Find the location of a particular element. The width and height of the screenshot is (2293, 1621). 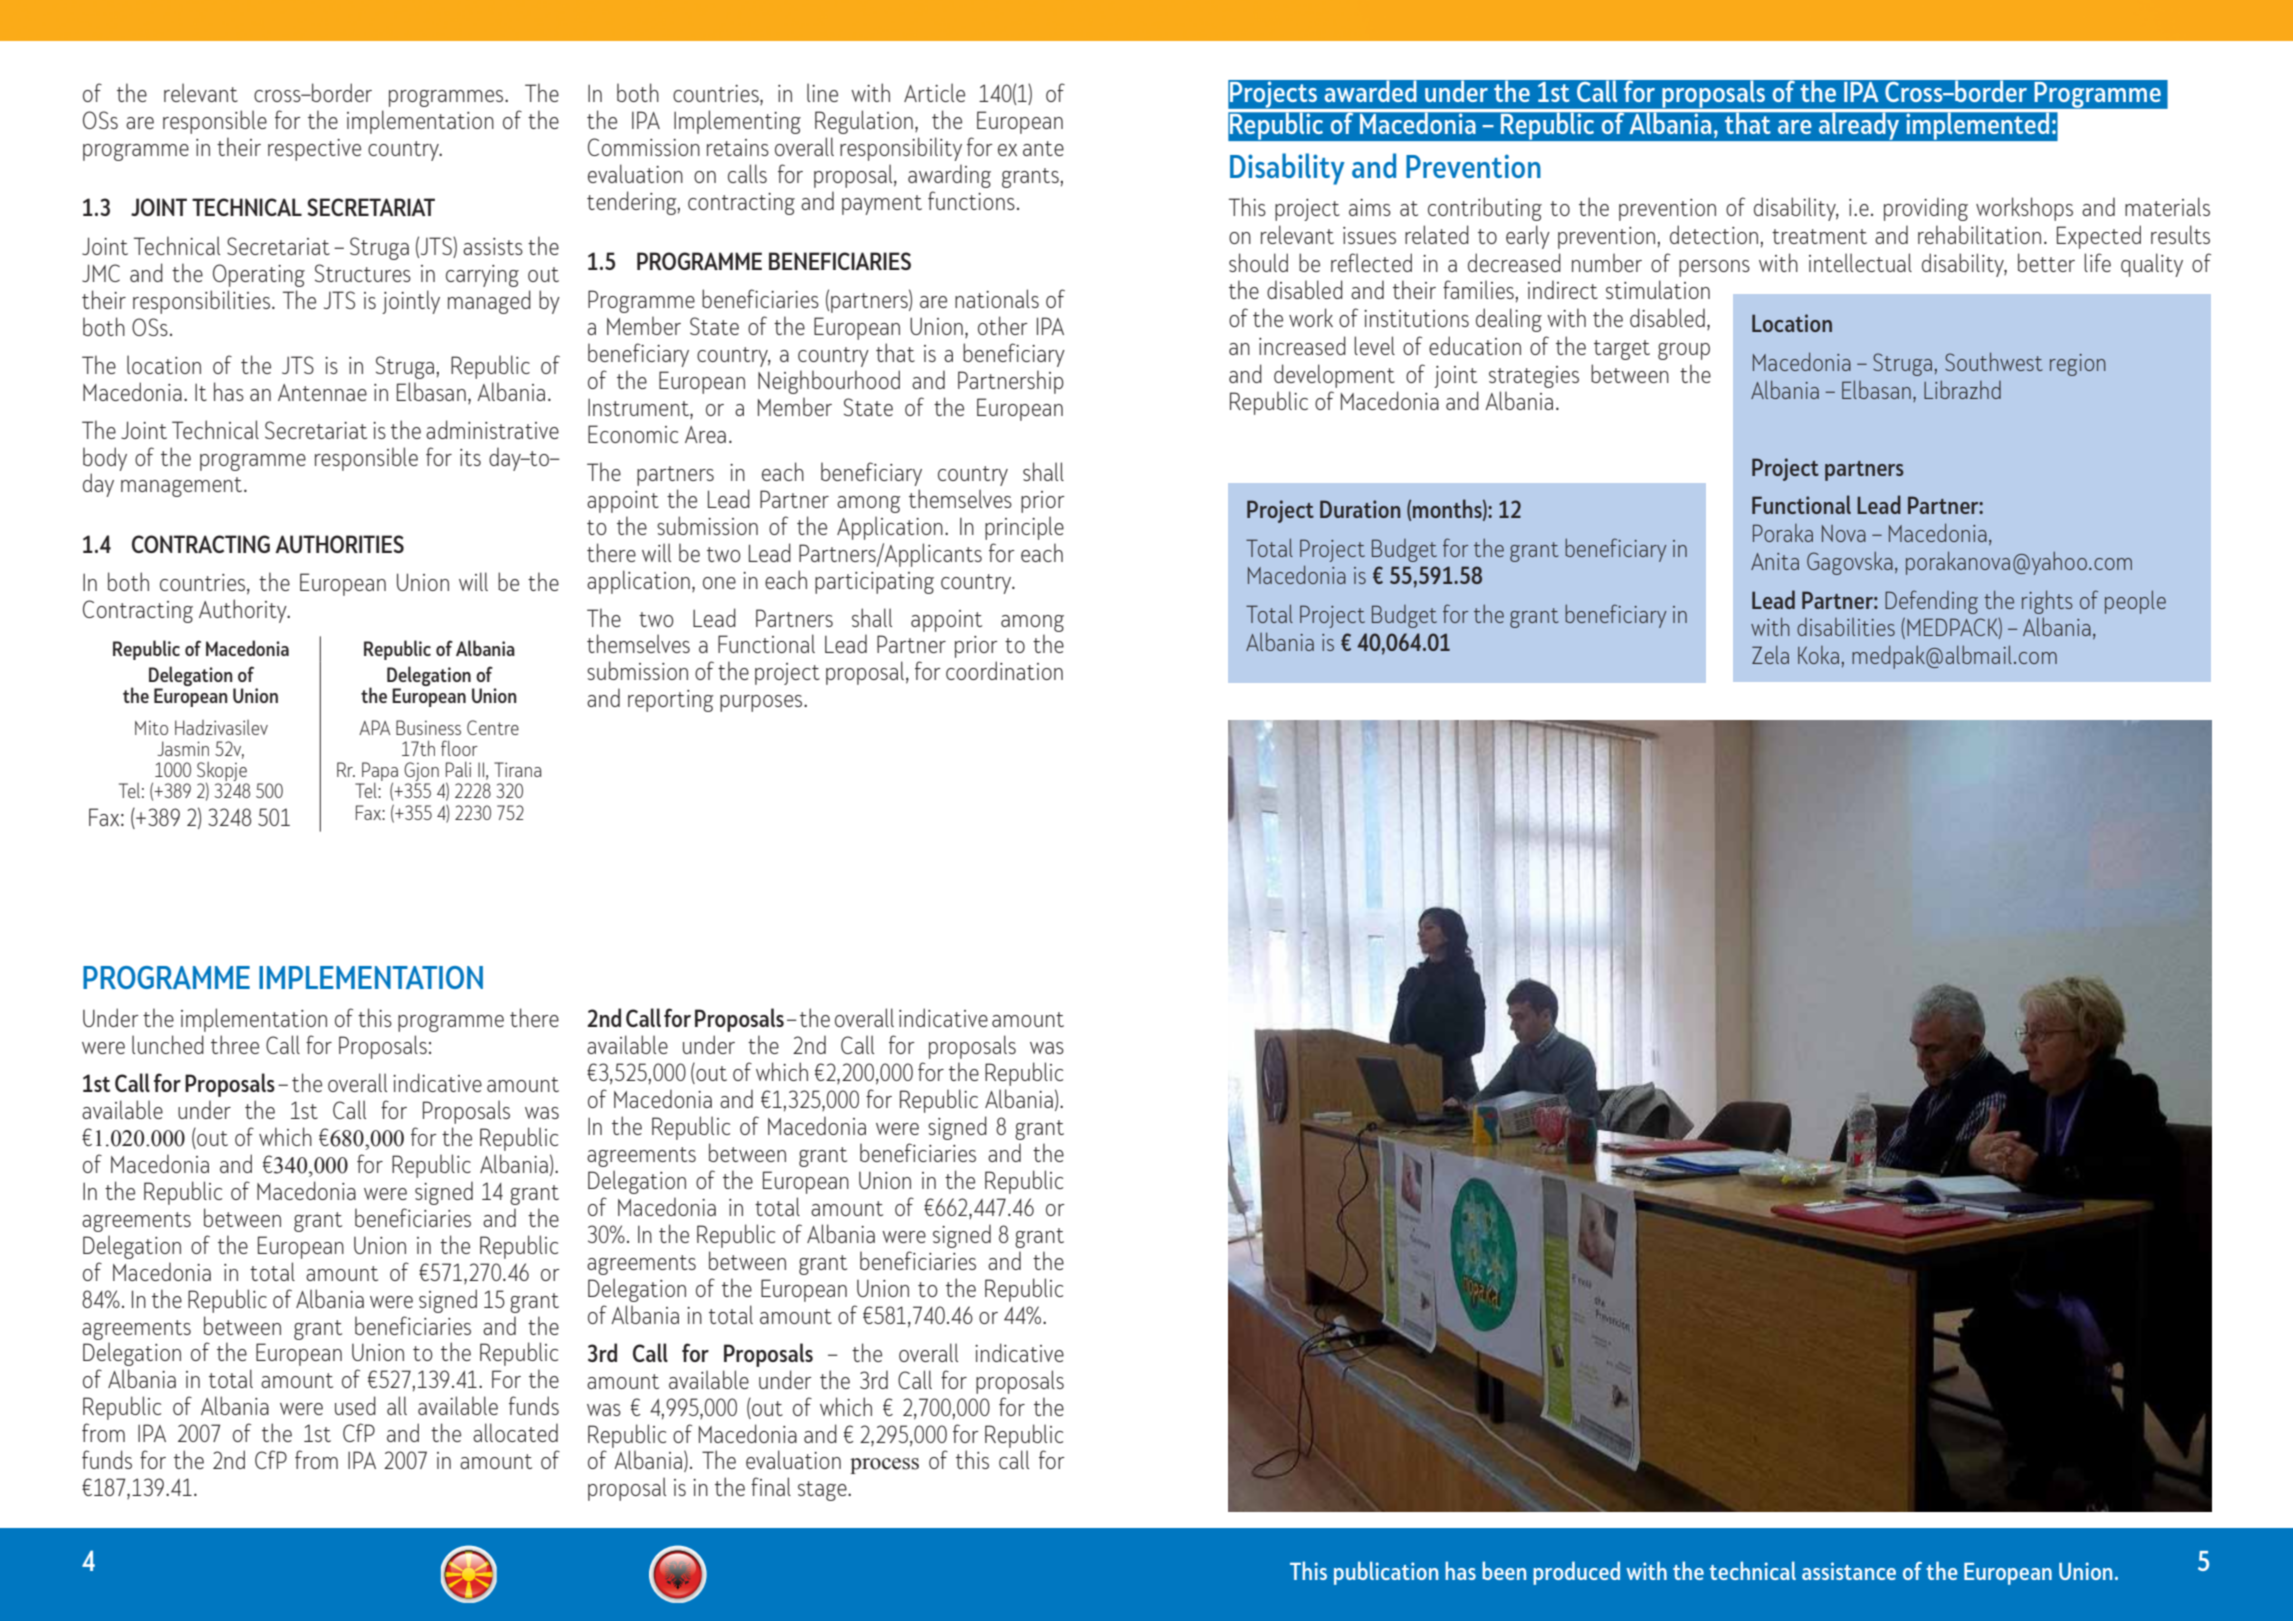

Authority is located at coordinates (244, 611).
